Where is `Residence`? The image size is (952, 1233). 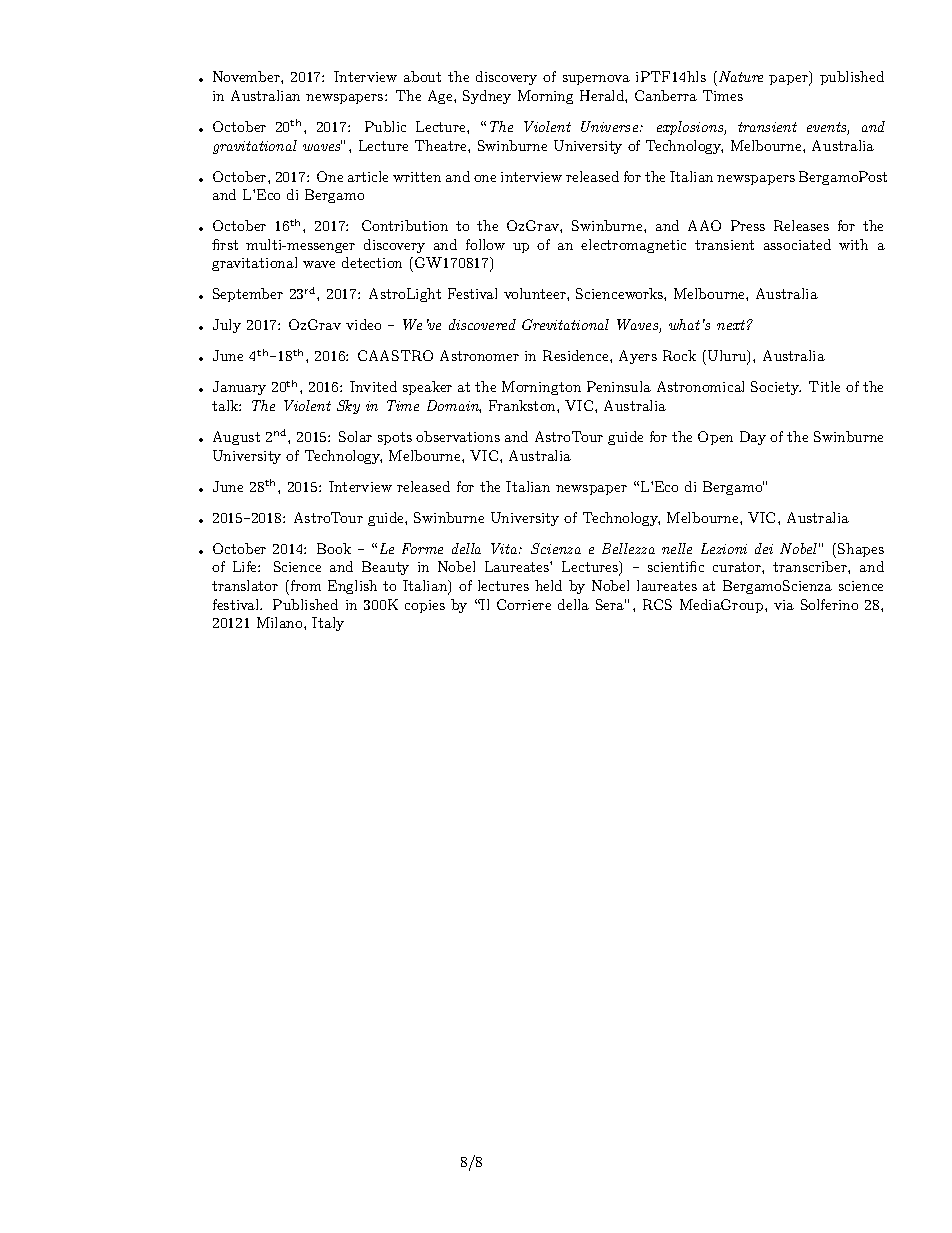
Residence is located at coordinates (577, 355).
